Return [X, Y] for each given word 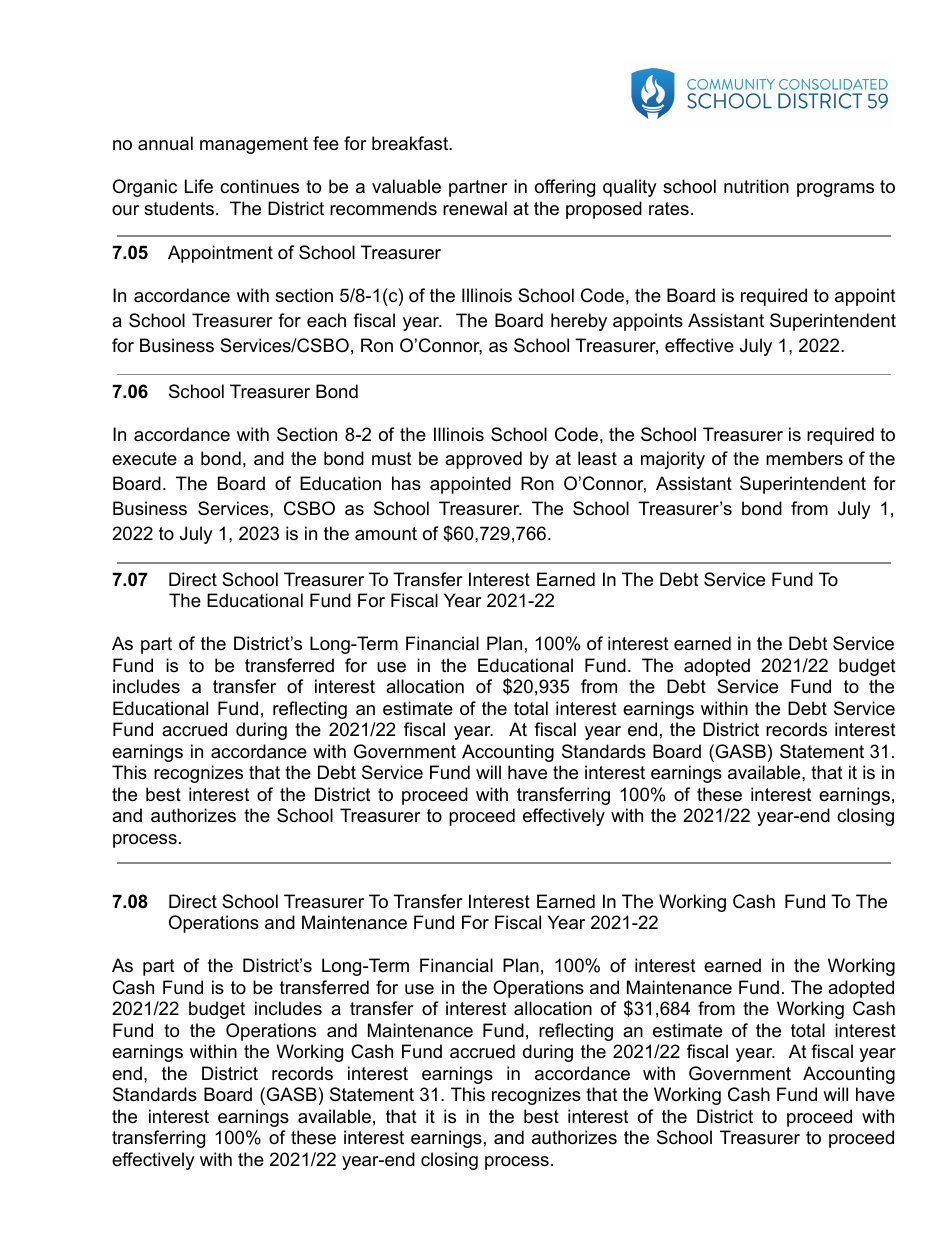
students [179, 208]
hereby [579, 322]
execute [144, 459]
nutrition [756, 186]
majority [673, 460]
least [597, 458]
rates [669, 208]
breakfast [411, 143]
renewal [475, 208]
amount [386, 534]
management [254, 145]
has [406, 483]
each [326, 320]
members [804, 458]
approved [483, 460]
